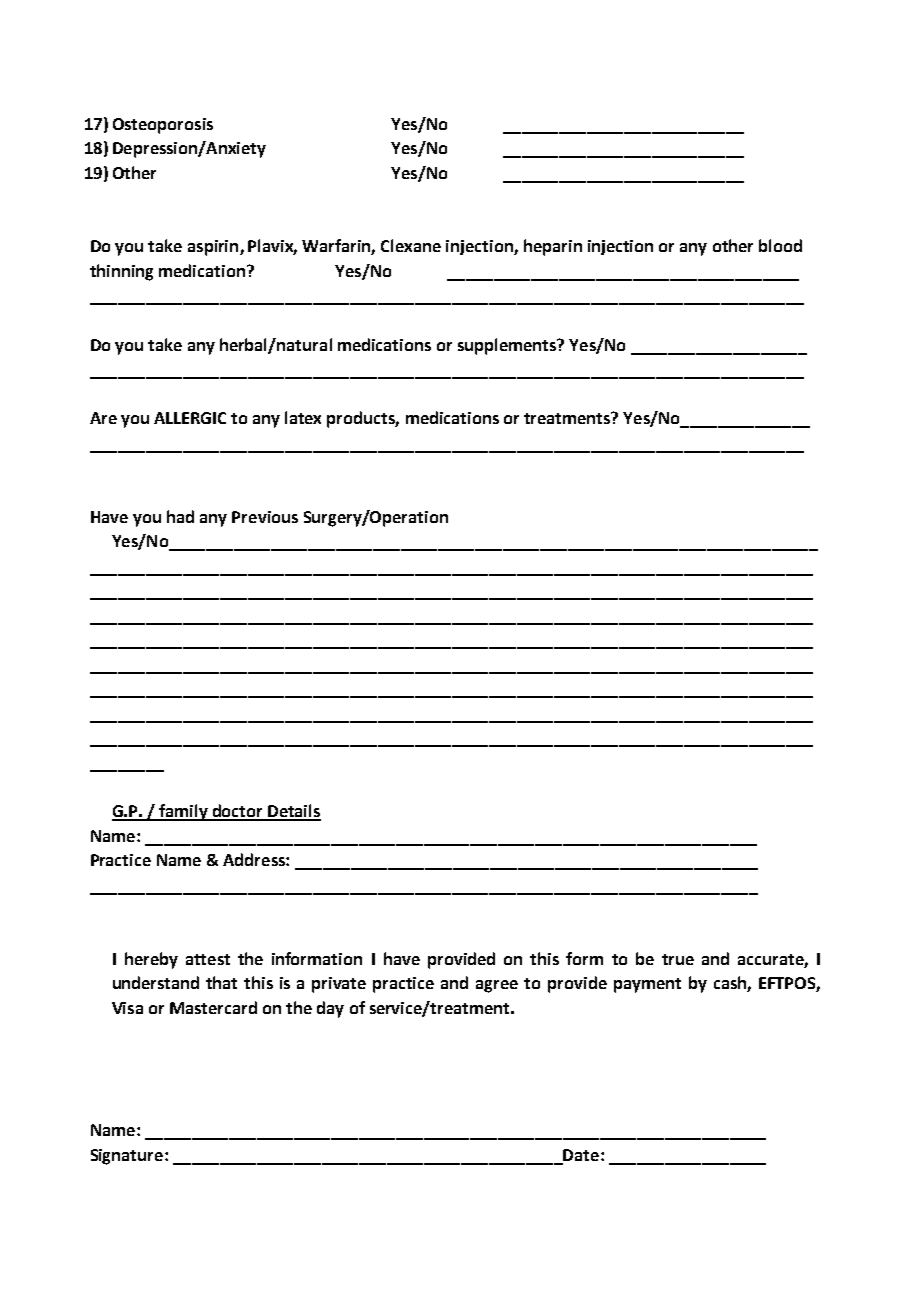 The width and height of the screenshot is (924, 1308). What do you see at coordinates (330, 1009) in the screenshot?
I see `day` at bounding box center [330, 1009].
